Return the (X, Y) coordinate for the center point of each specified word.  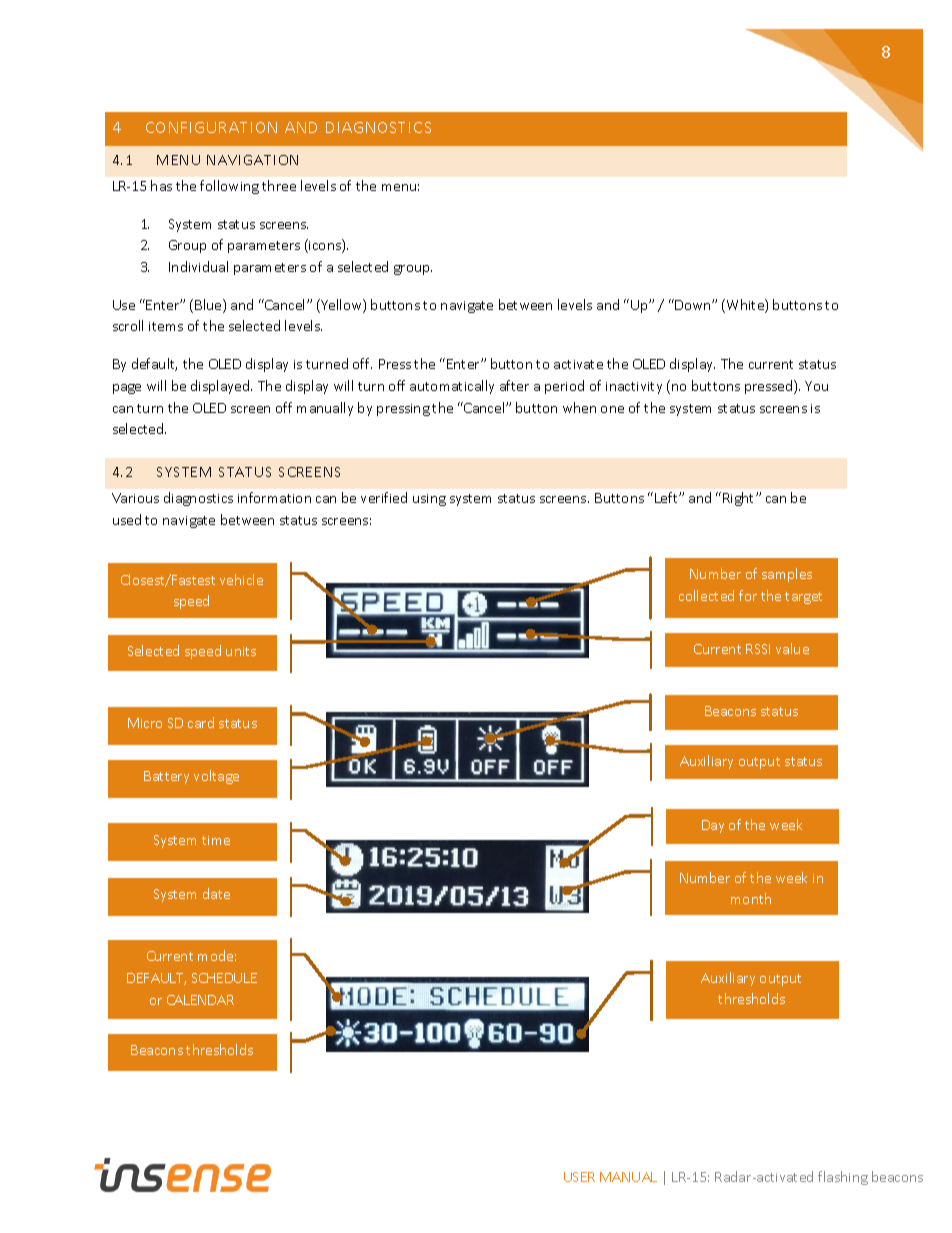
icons (325, 246)
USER (579, 1177)
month (751, 898)
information (274, 497)
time (216, 840)
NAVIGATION (252, 160)
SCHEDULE (224, 978)
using (429, 500)
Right (740, 499)
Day (713, 826)
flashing (843, 1178)
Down (694, 305)
